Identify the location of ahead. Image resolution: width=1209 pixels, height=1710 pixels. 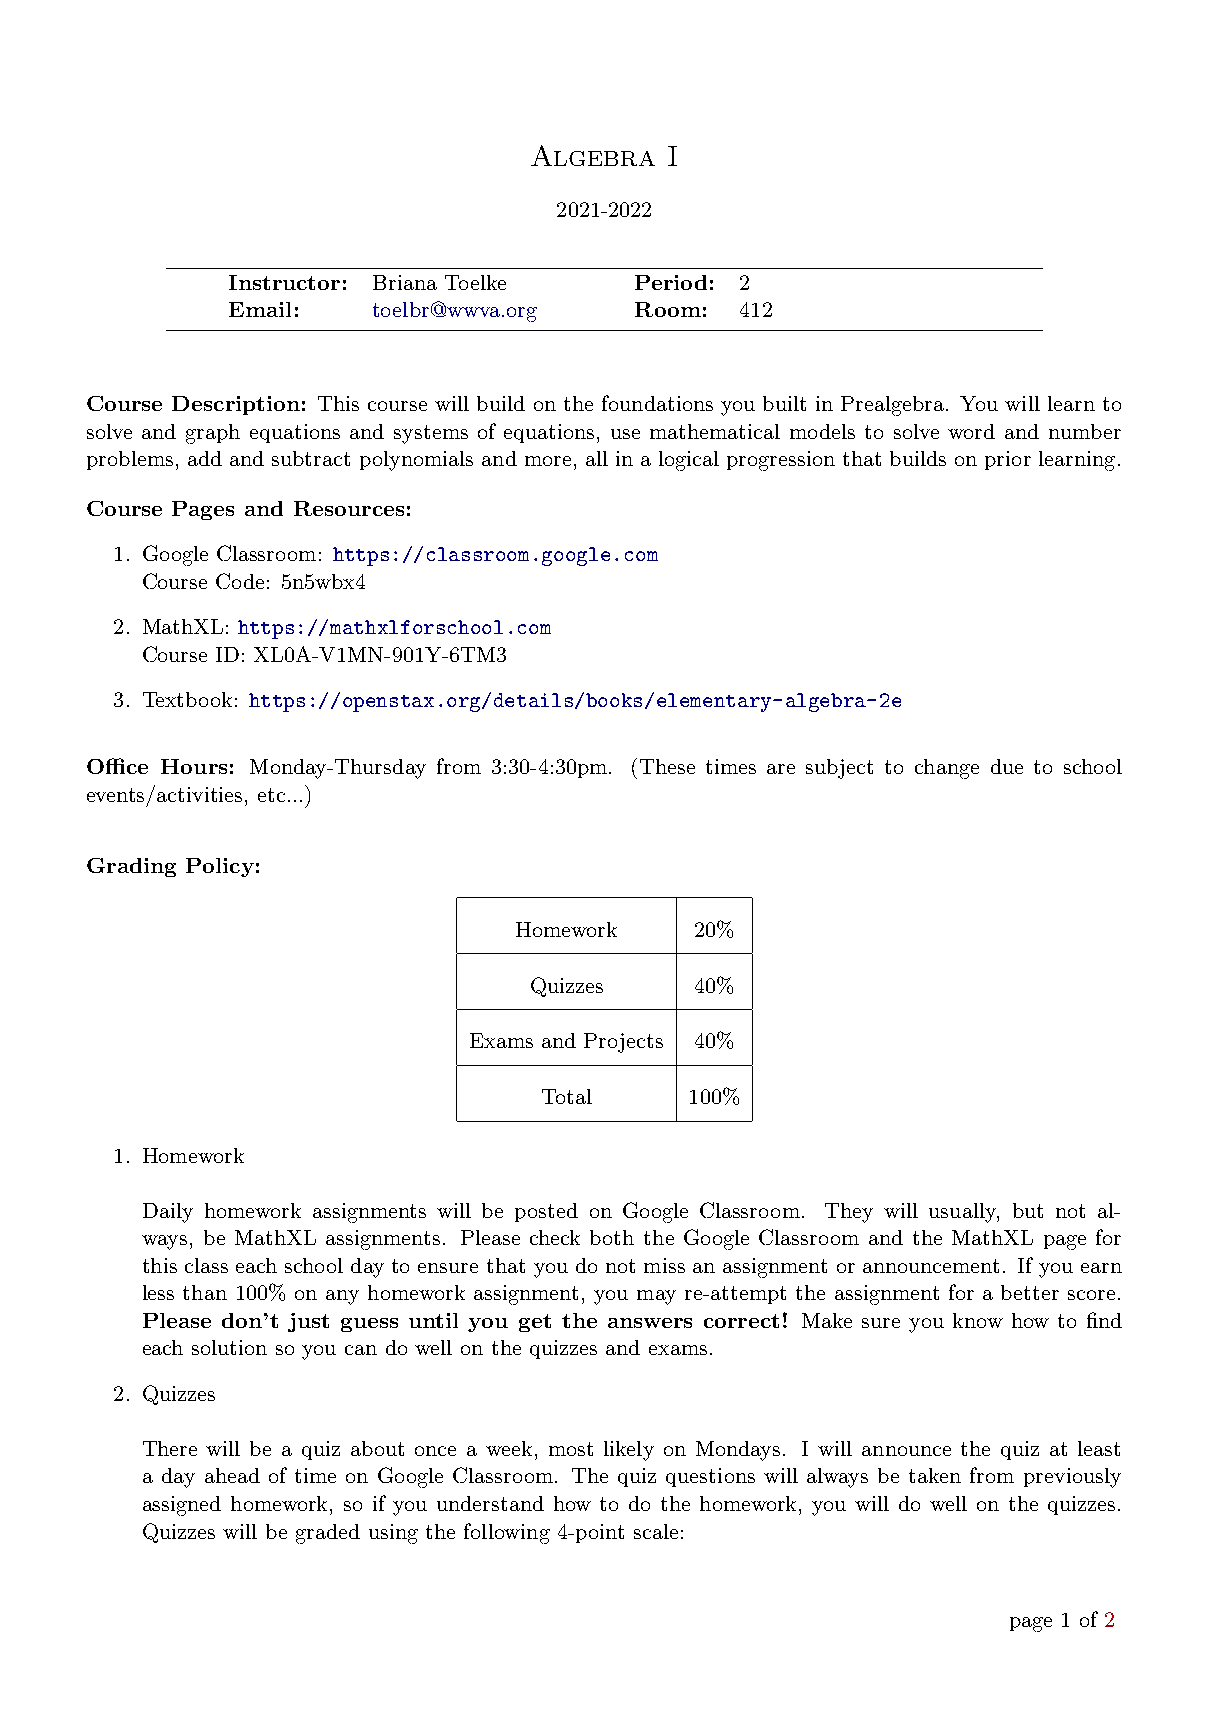
(232, 1475).
